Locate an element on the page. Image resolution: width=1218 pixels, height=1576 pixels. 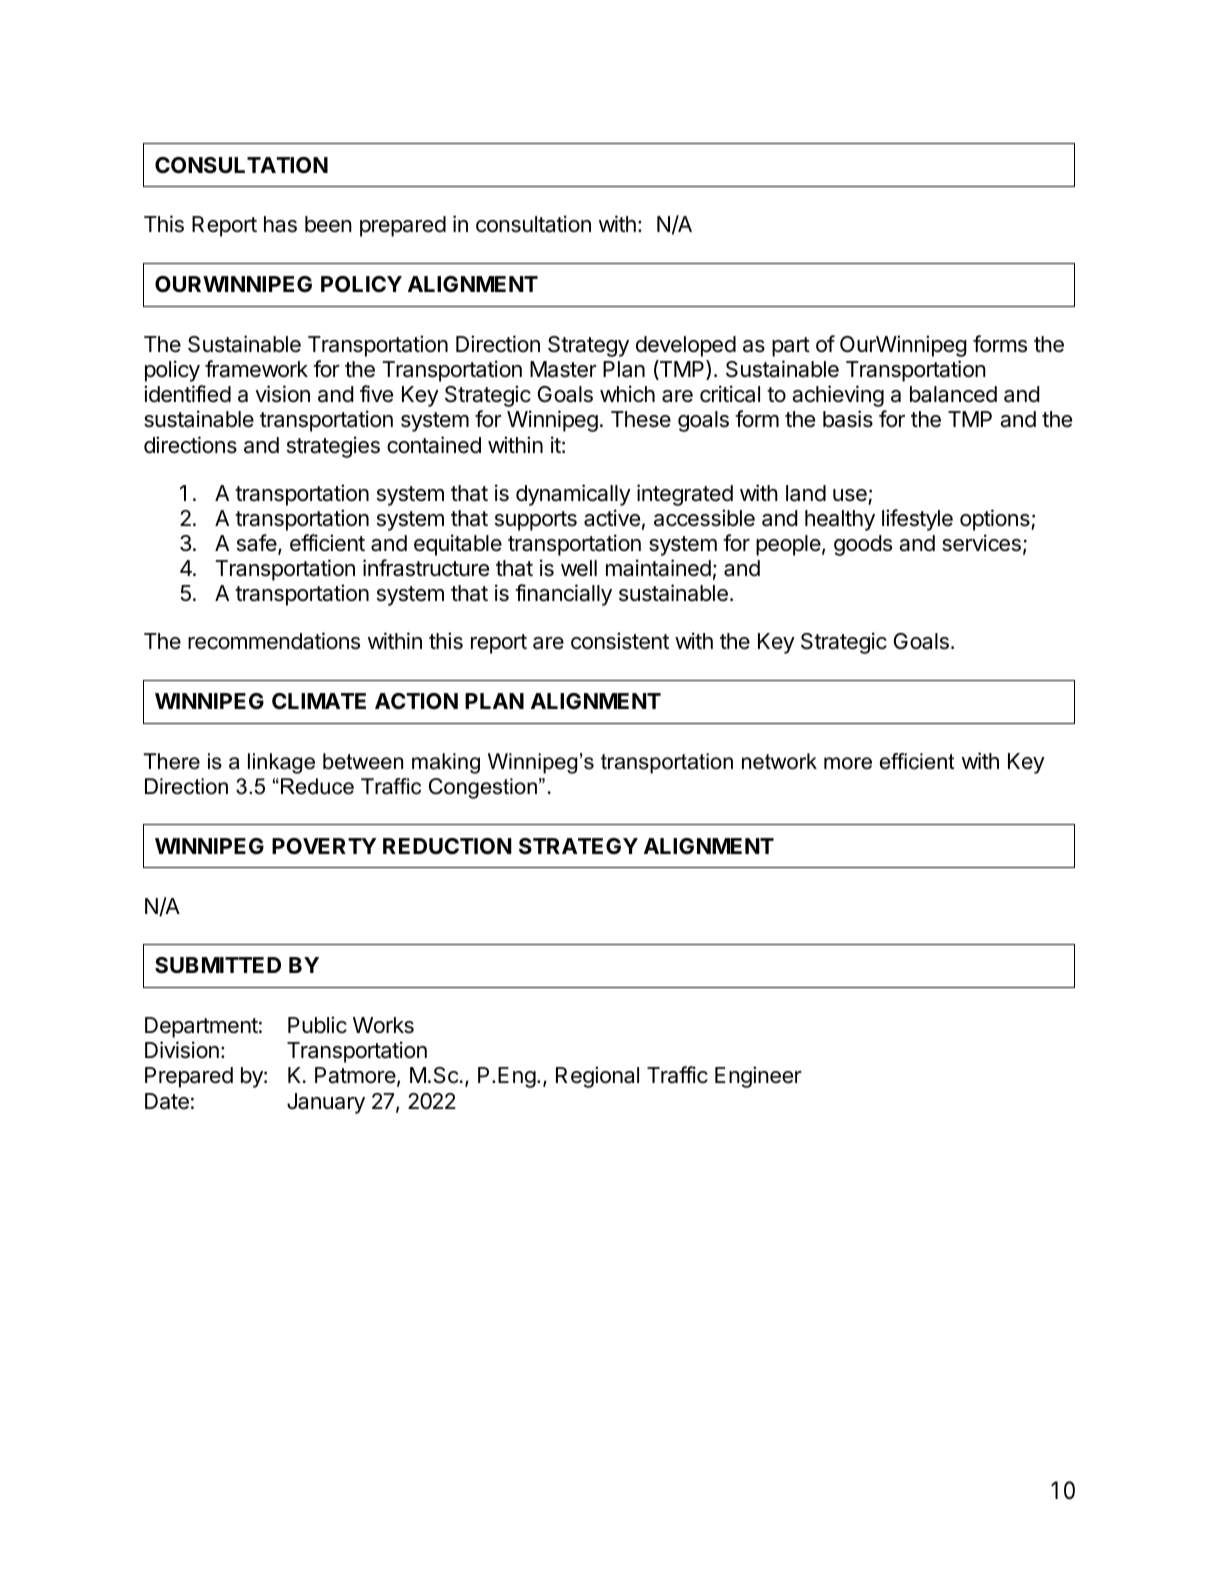
SUBMITTED is located at coordinates (218, 965).
